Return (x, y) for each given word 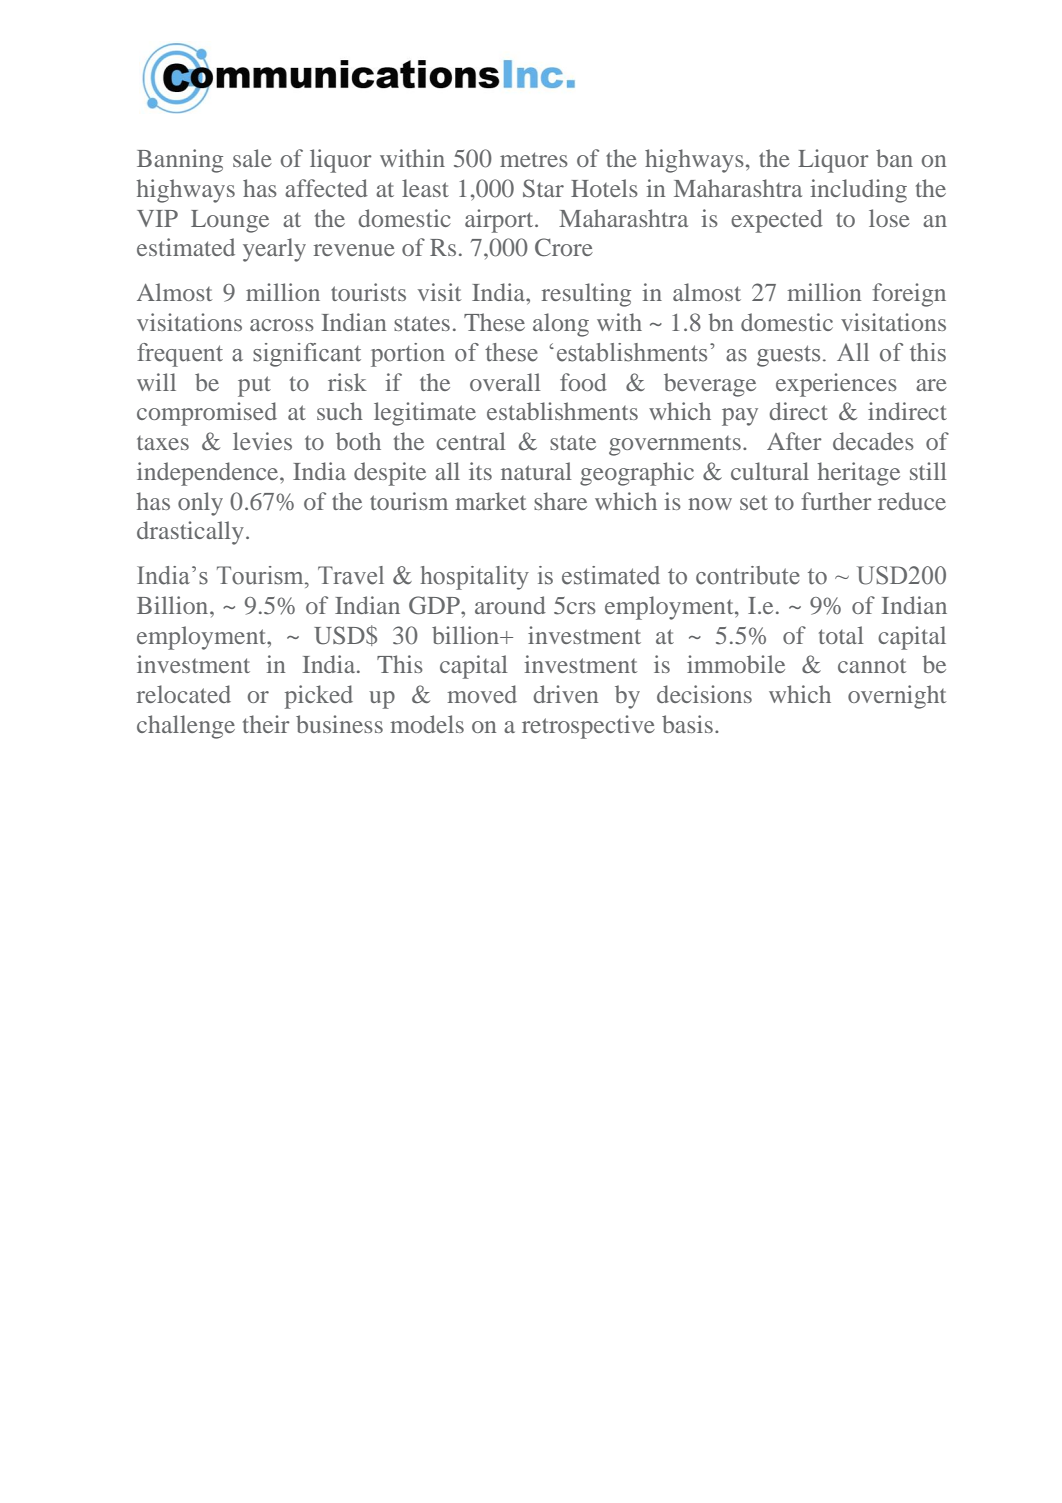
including (859, 191)
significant (307, 355)
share (560, 501)
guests (788, 356)
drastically (190, 533)
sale (252, 158)
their (266, 724)
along (561, 325)
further (836, 501)
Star (543, 188)
